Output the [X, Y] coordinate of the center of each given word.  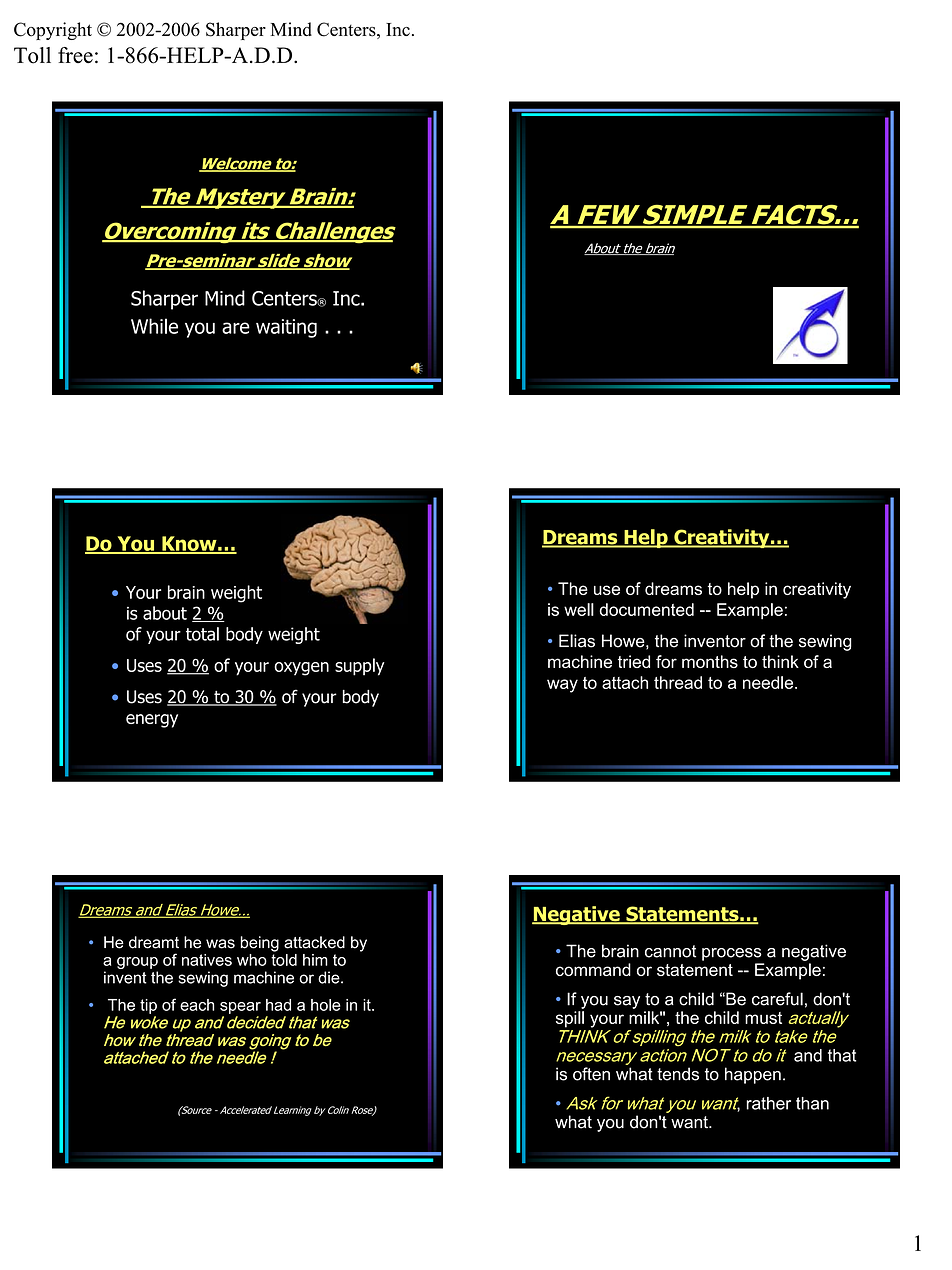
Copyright [53, 31]
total [202, 634]
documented [646, 609]
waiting [286, 328]
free [75, 55]
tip [148, 1006]
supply [360, 667]
